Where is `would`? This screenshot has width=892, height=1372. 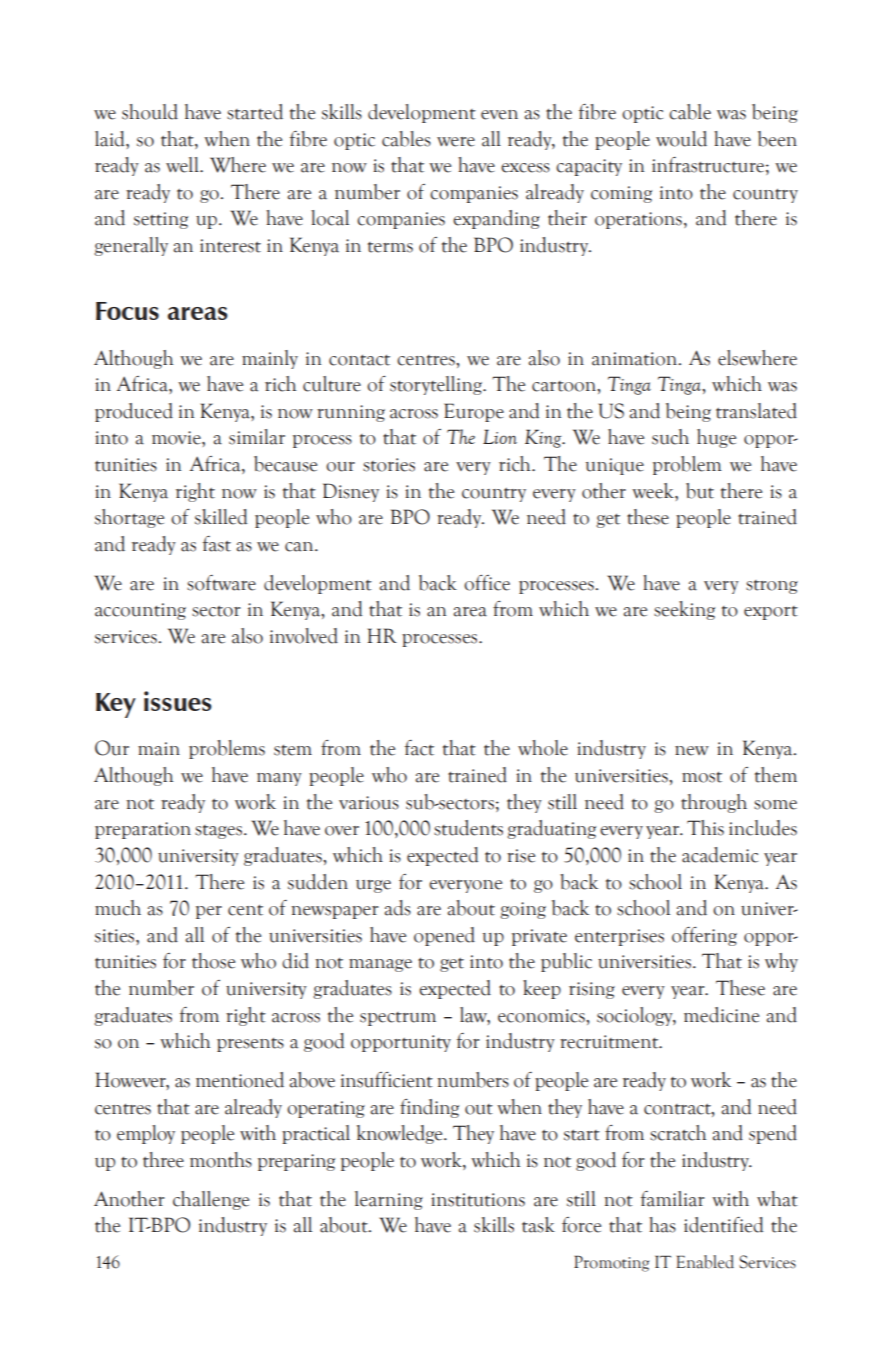
would is located at coordinates (681, 139).
